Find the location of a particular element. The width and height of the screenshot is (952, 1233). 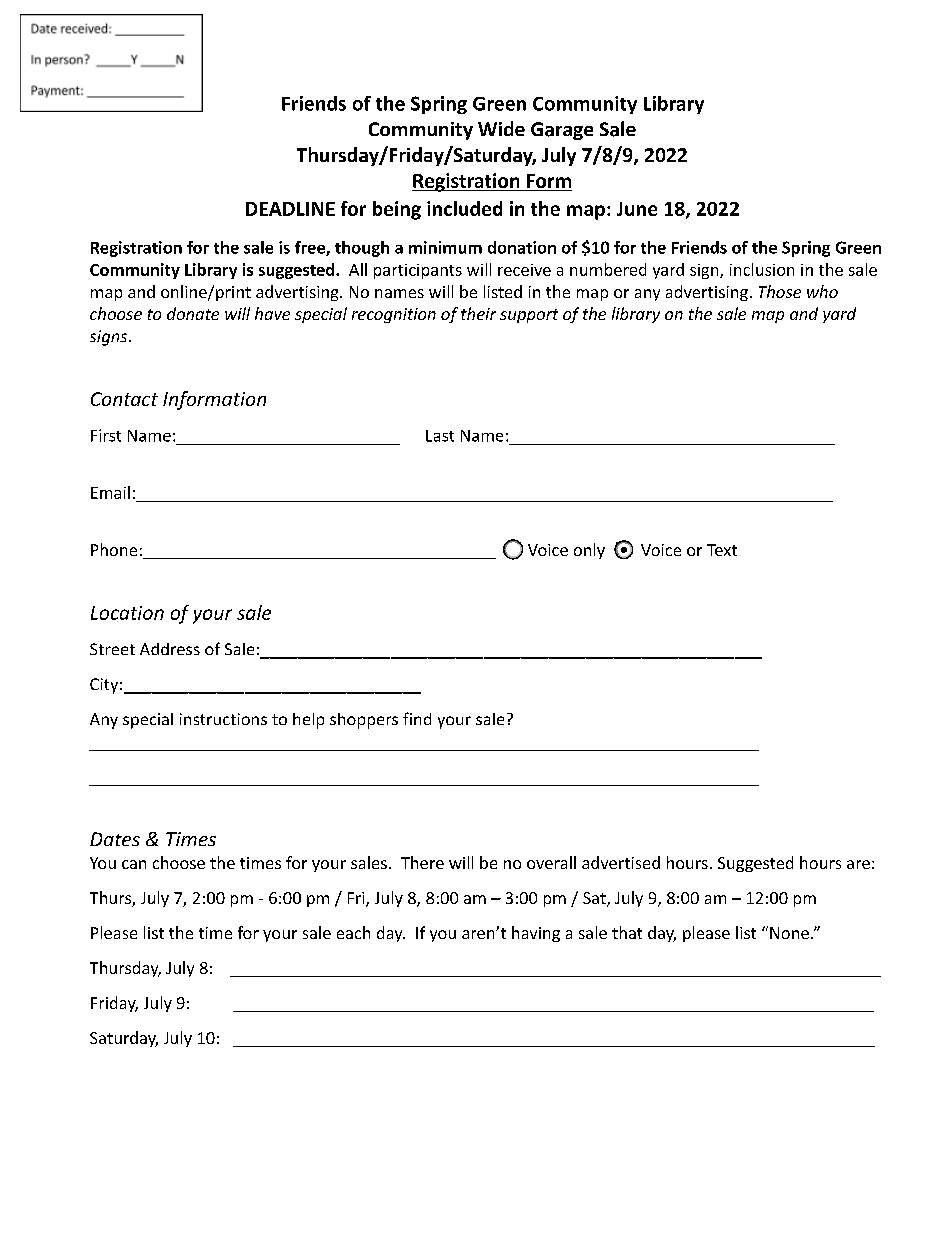

Location is located at coordinates (127, 613).
